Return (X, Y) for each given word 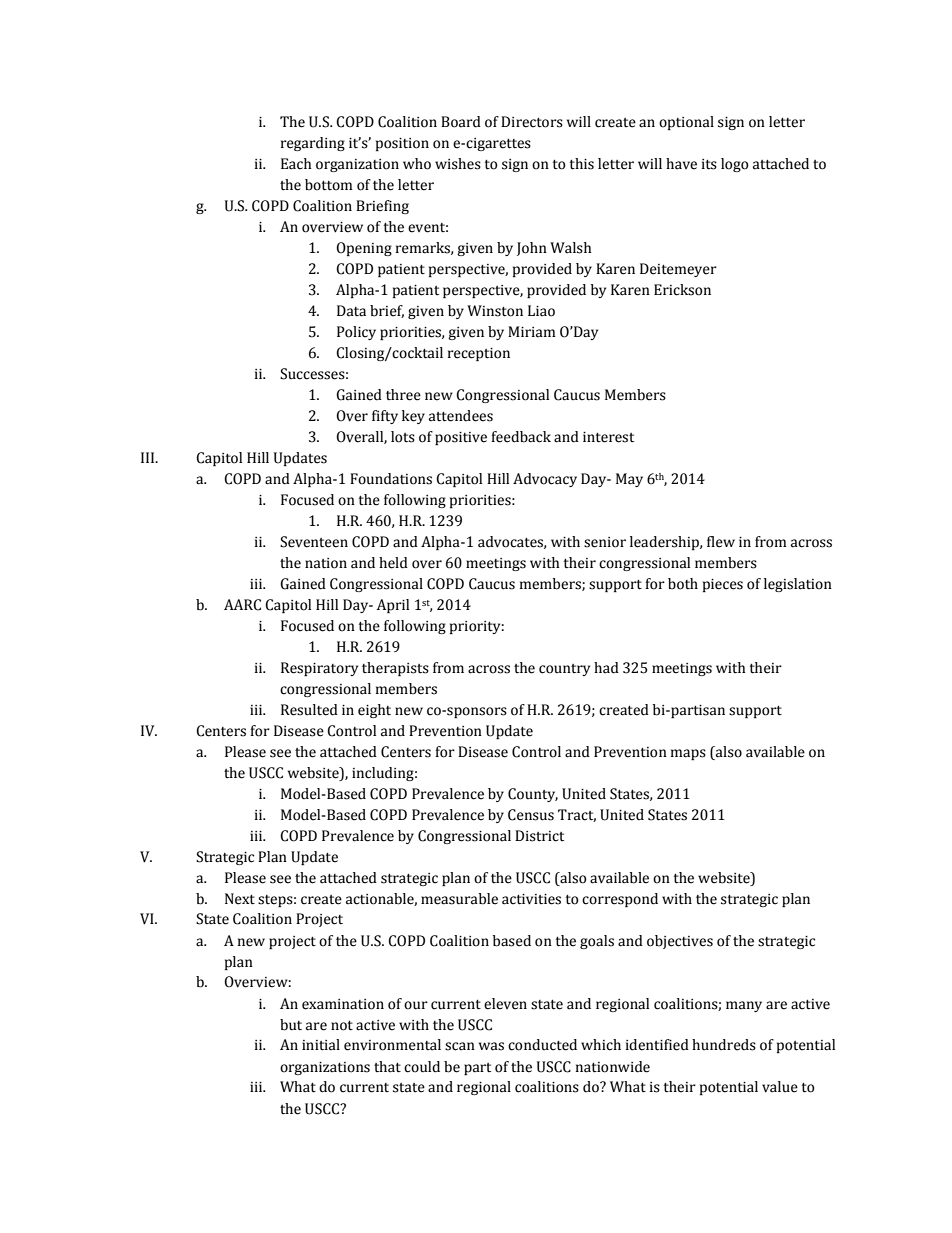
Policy (356, 333)
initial (321, 1045)
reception (479, 354)
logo (735, 165)
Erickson (682, 290)
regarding (313, 144)
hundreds (724, 1045)
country (564, 670)
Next (240, 899)
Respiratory (319, 669)
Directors (532, 122)
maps (688, 754)
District (539, 836)
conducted (542, 1045)
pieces (723, 585)
